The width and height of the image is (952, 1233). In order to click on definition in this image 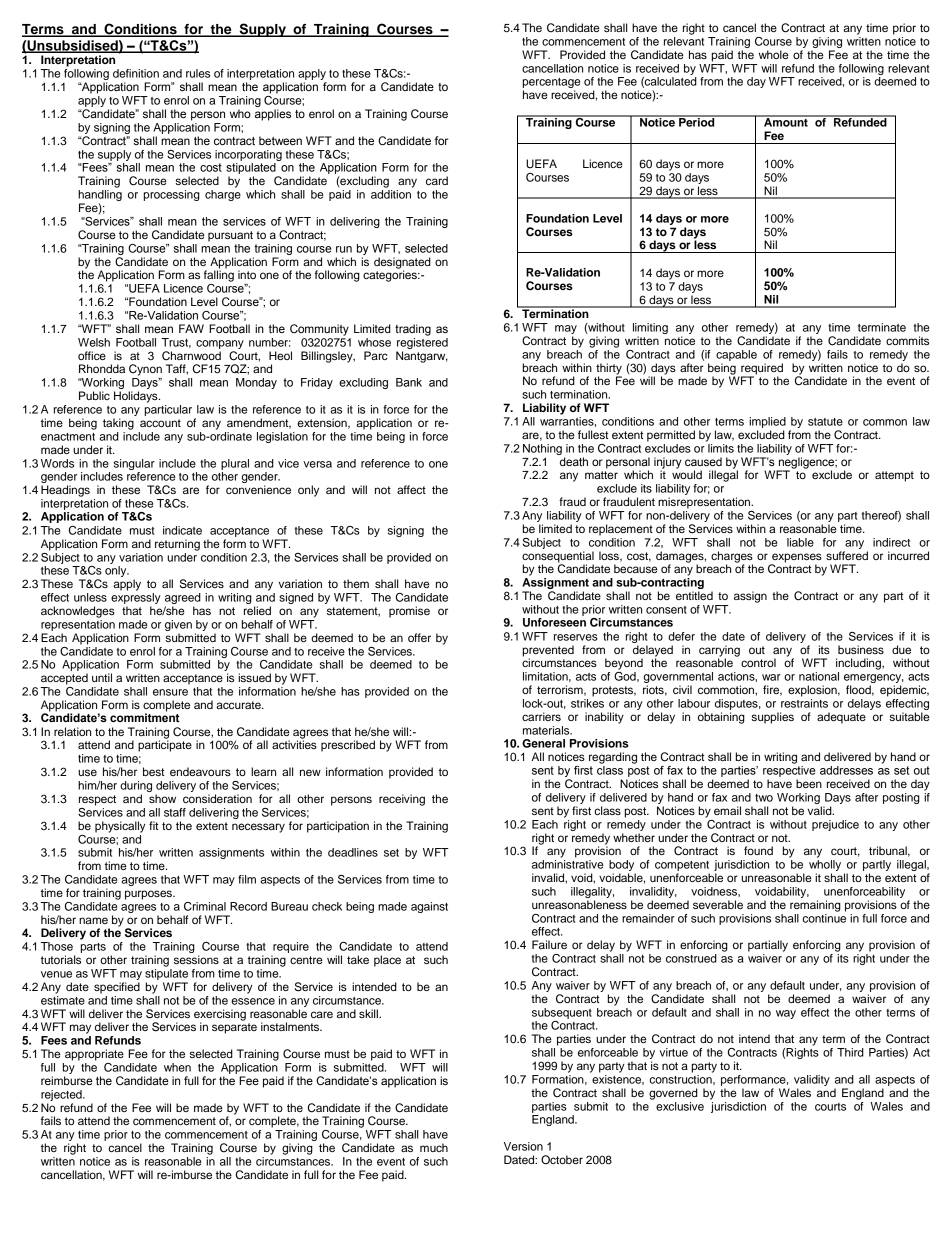, I will do `click(136, 73)`.
